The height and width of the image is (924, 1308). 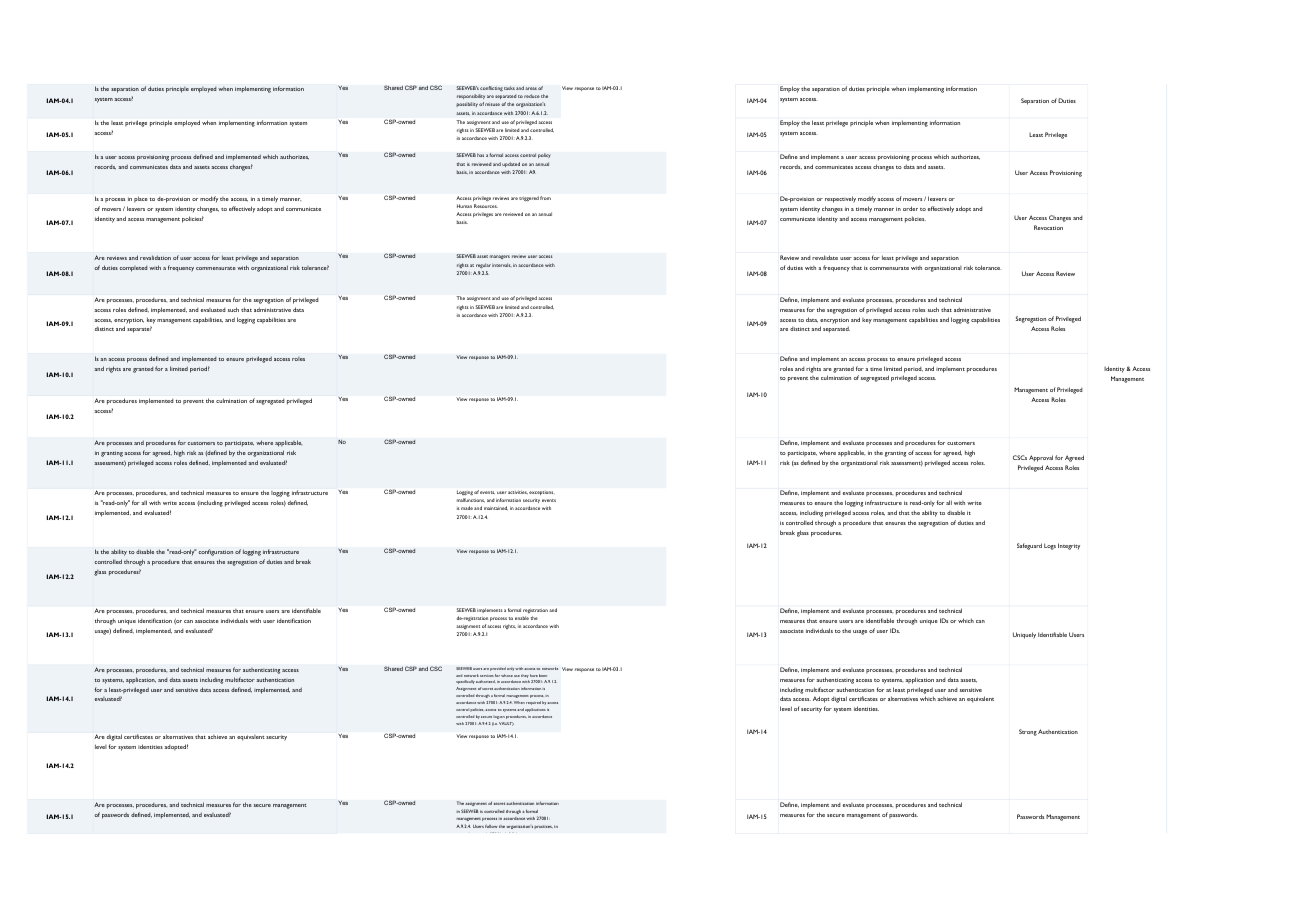 I want to click on exceptions, so click(x=542, y=493).
